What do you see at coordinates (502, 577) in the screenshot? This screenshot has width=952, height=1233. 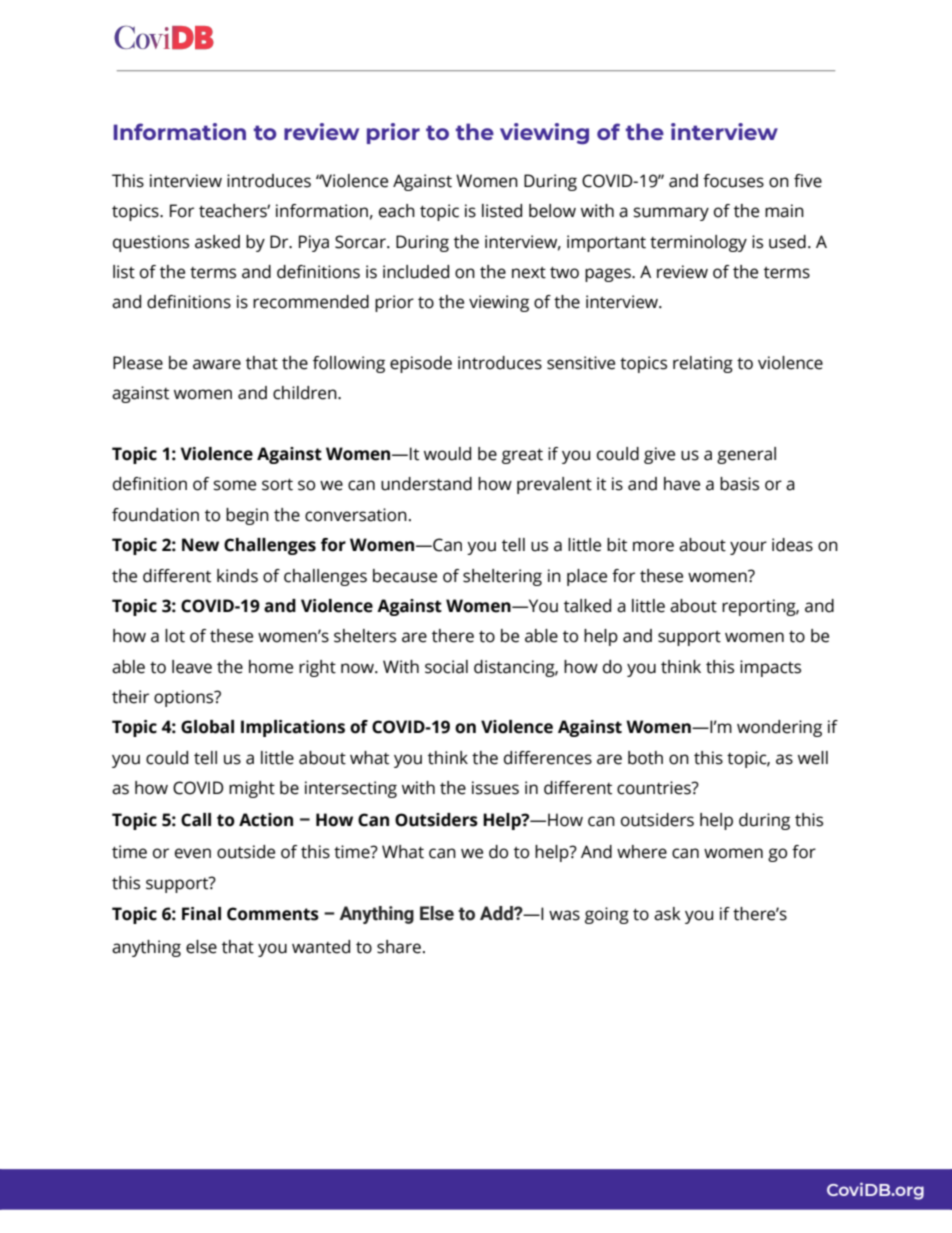 I see `sheltering` at bounding box center [502, 577].
